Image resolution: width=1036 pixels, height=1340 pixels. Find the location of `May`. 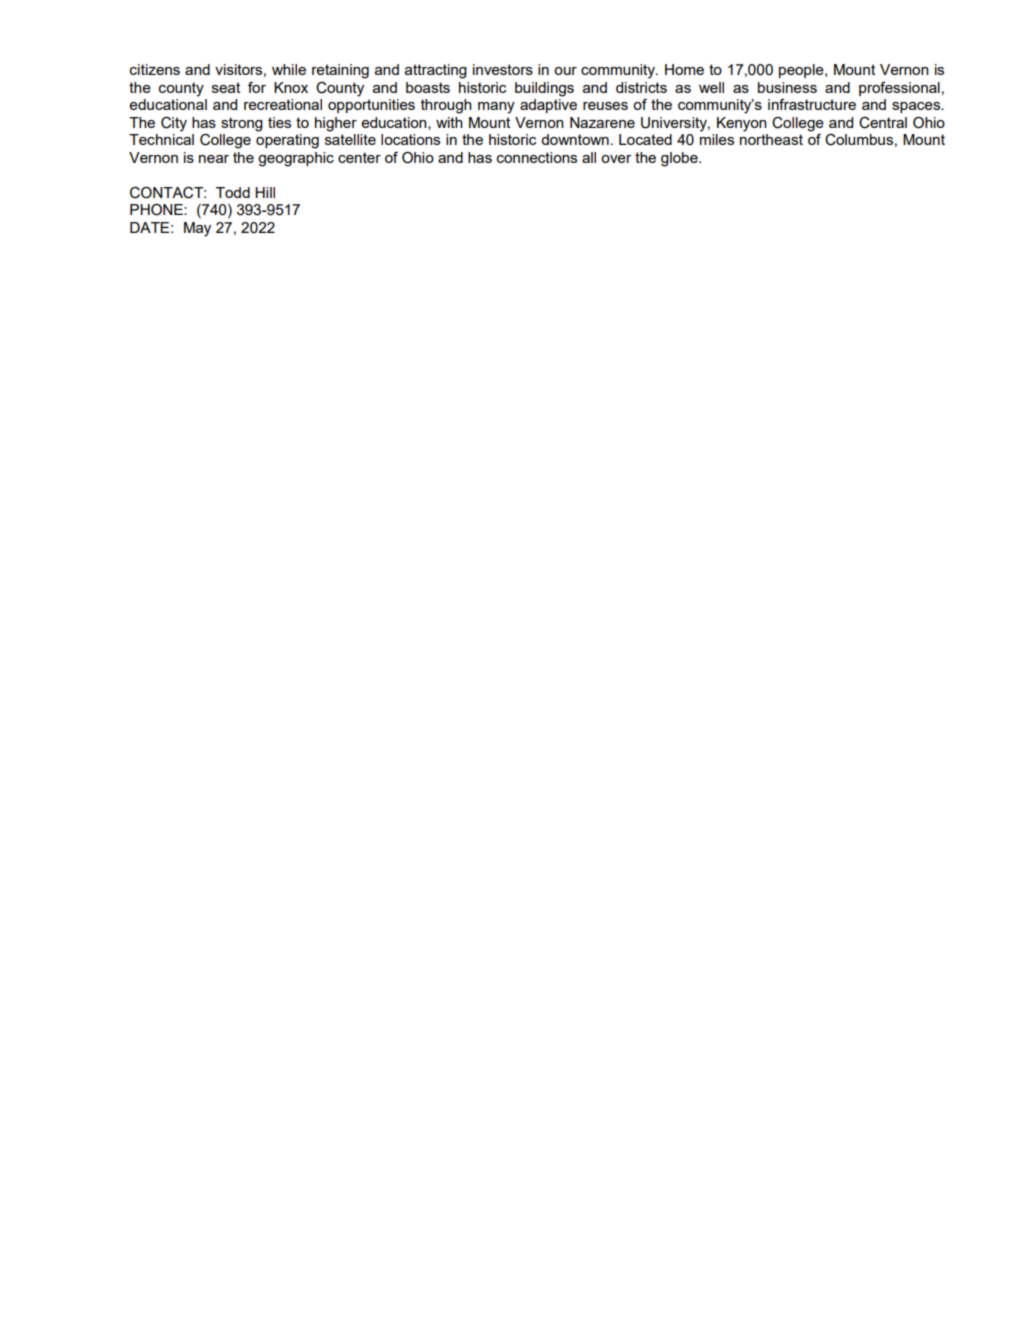

May is located at coordinates (197, 229).
